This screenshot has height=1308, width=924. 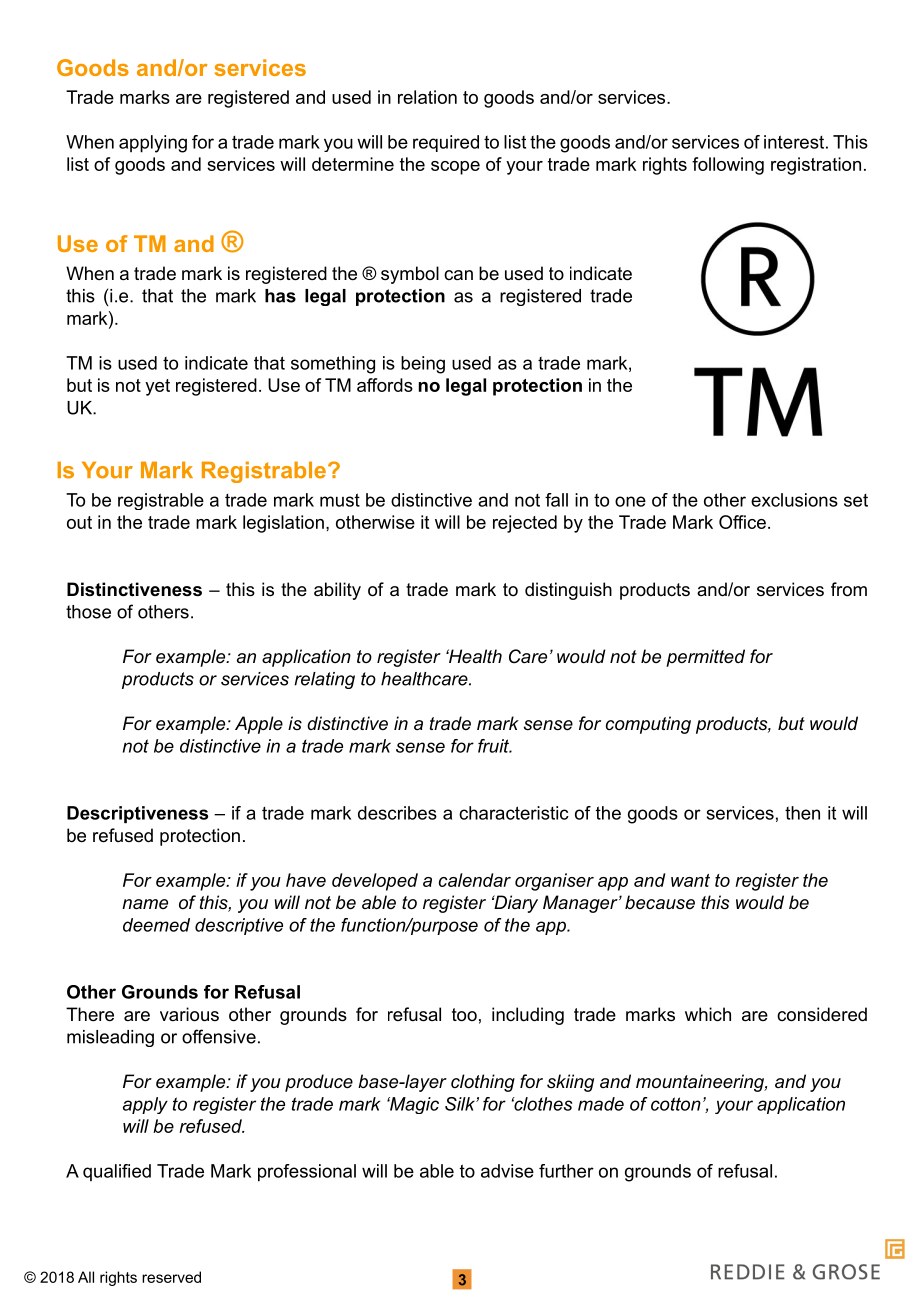 I want to click on exclusions, so click(x=794, y=500).
